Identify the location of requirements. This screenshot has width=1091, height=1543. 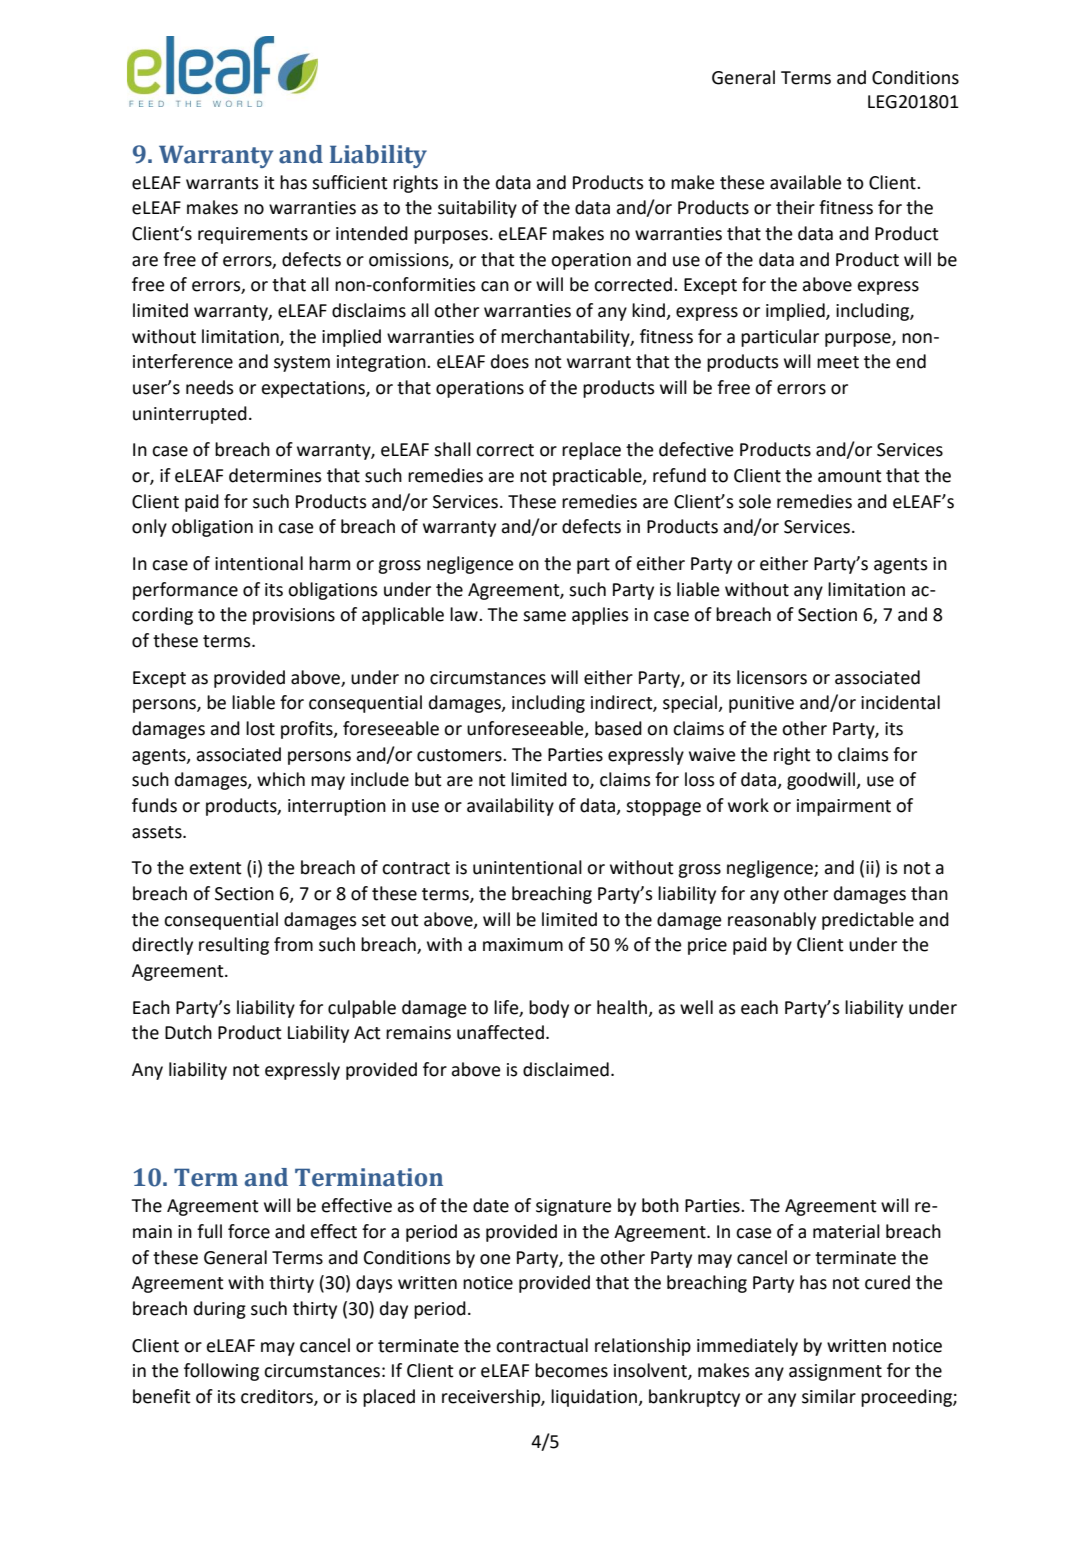
(253, 235).
